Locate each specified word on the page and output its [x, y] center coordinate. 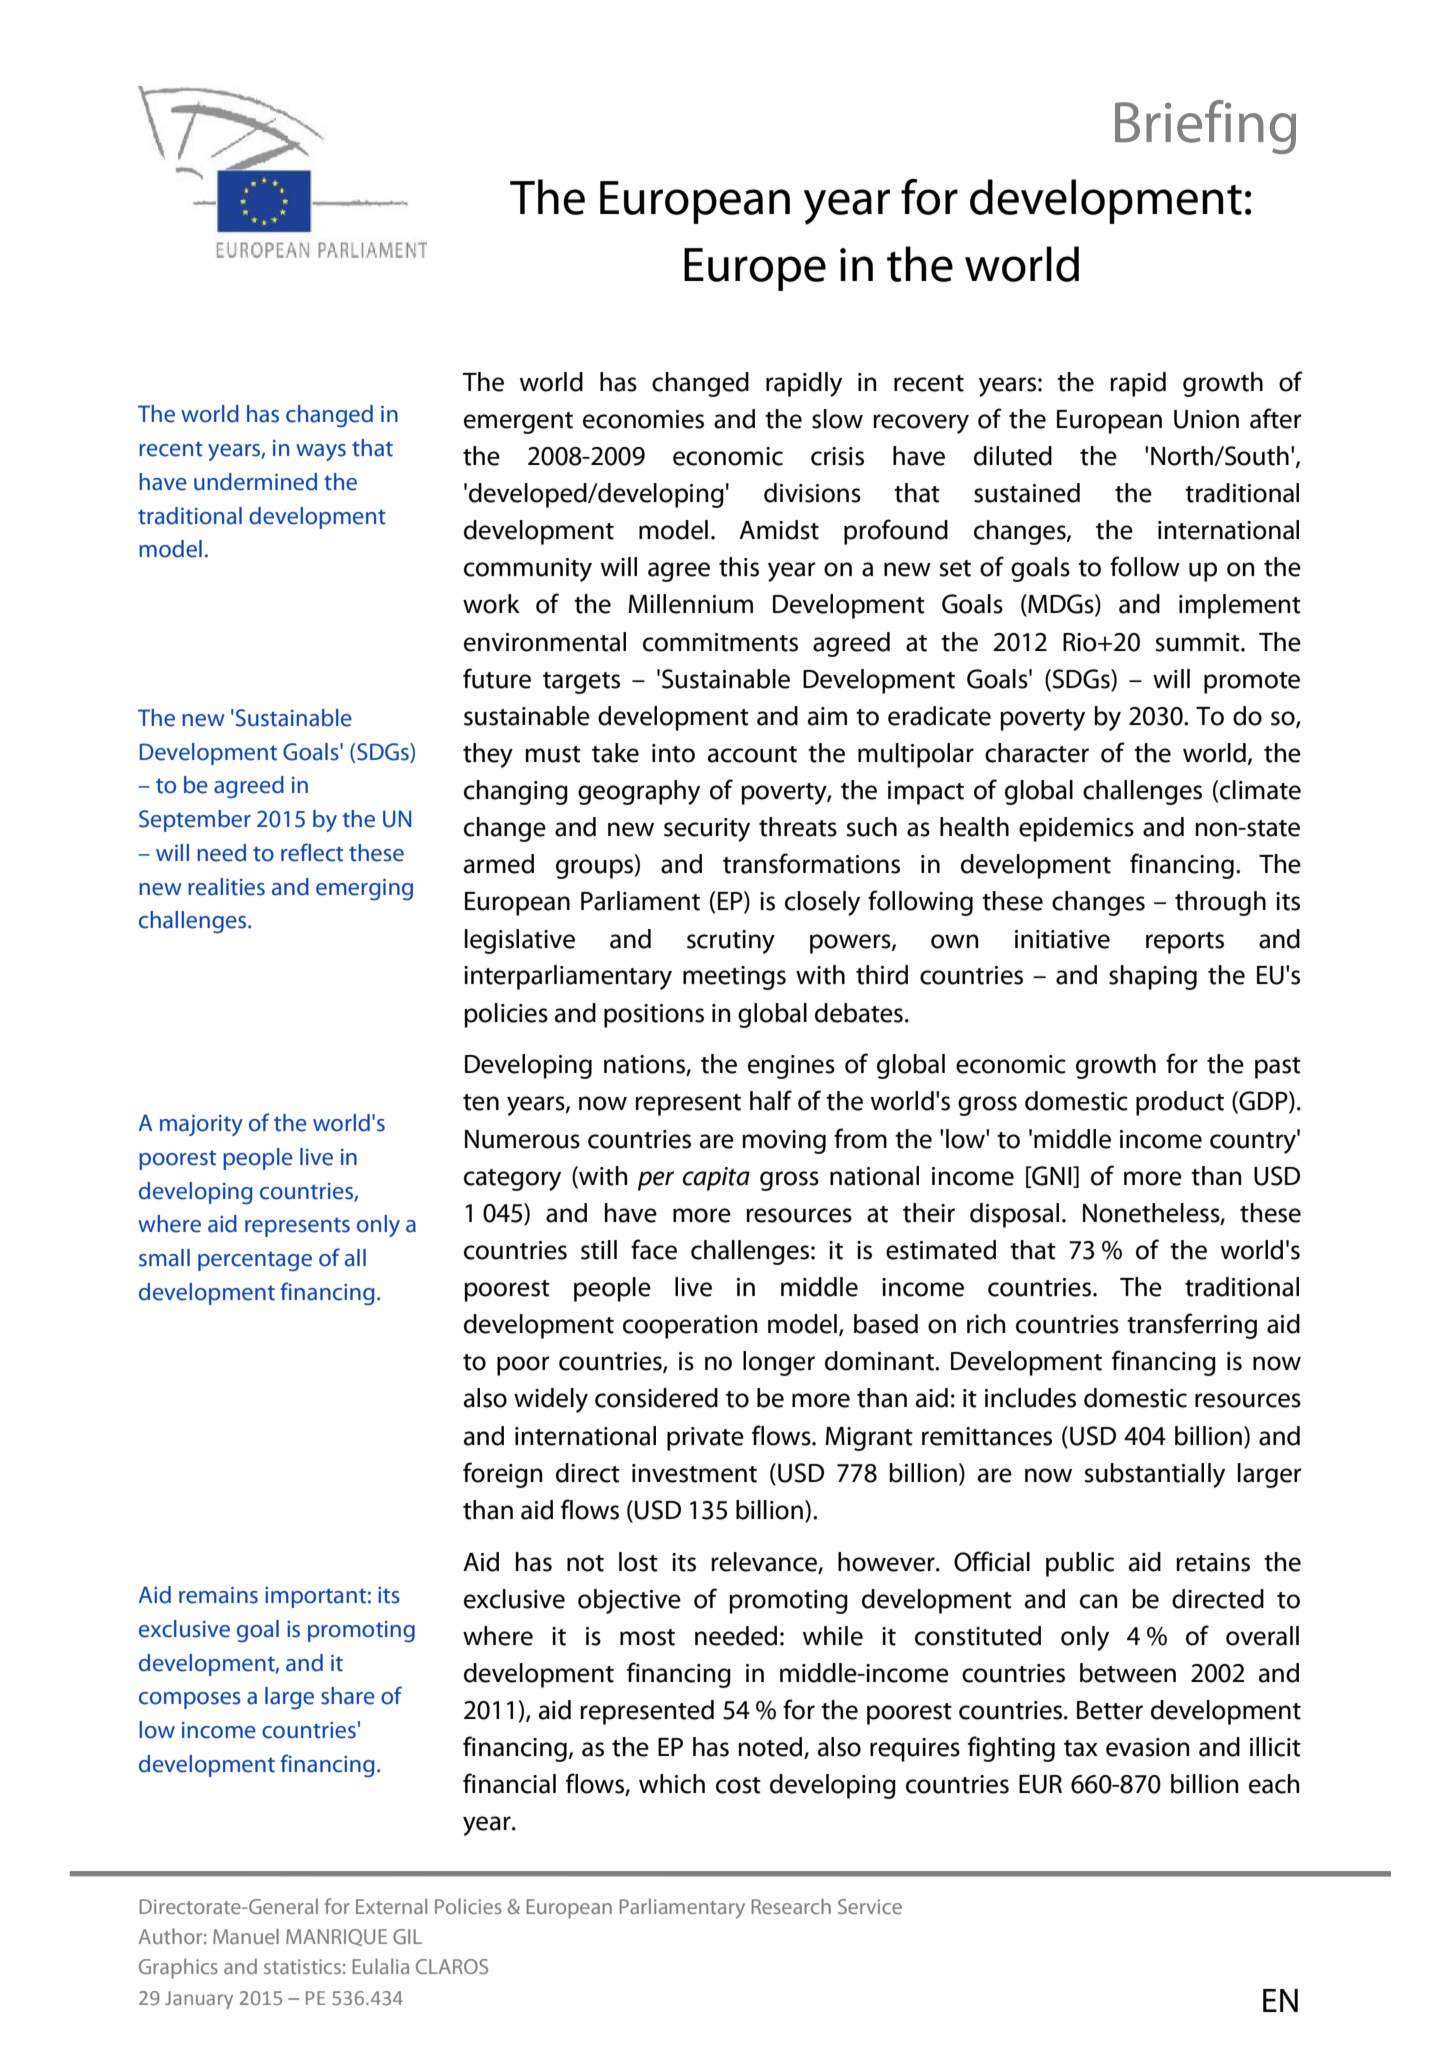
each [1274, 1784]
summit [1198, 642]
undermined [255, 482]
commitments [720, 642]
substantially [1154, 1475]
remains [218, 1595]
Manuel [246, 1936]
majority [201, 1125]
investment [694, 1473]
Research [791, 1906]
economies [643, 419]
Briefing [1205, 127]
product [1180, 1103]
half [771, 1100]
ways [321, 452]
